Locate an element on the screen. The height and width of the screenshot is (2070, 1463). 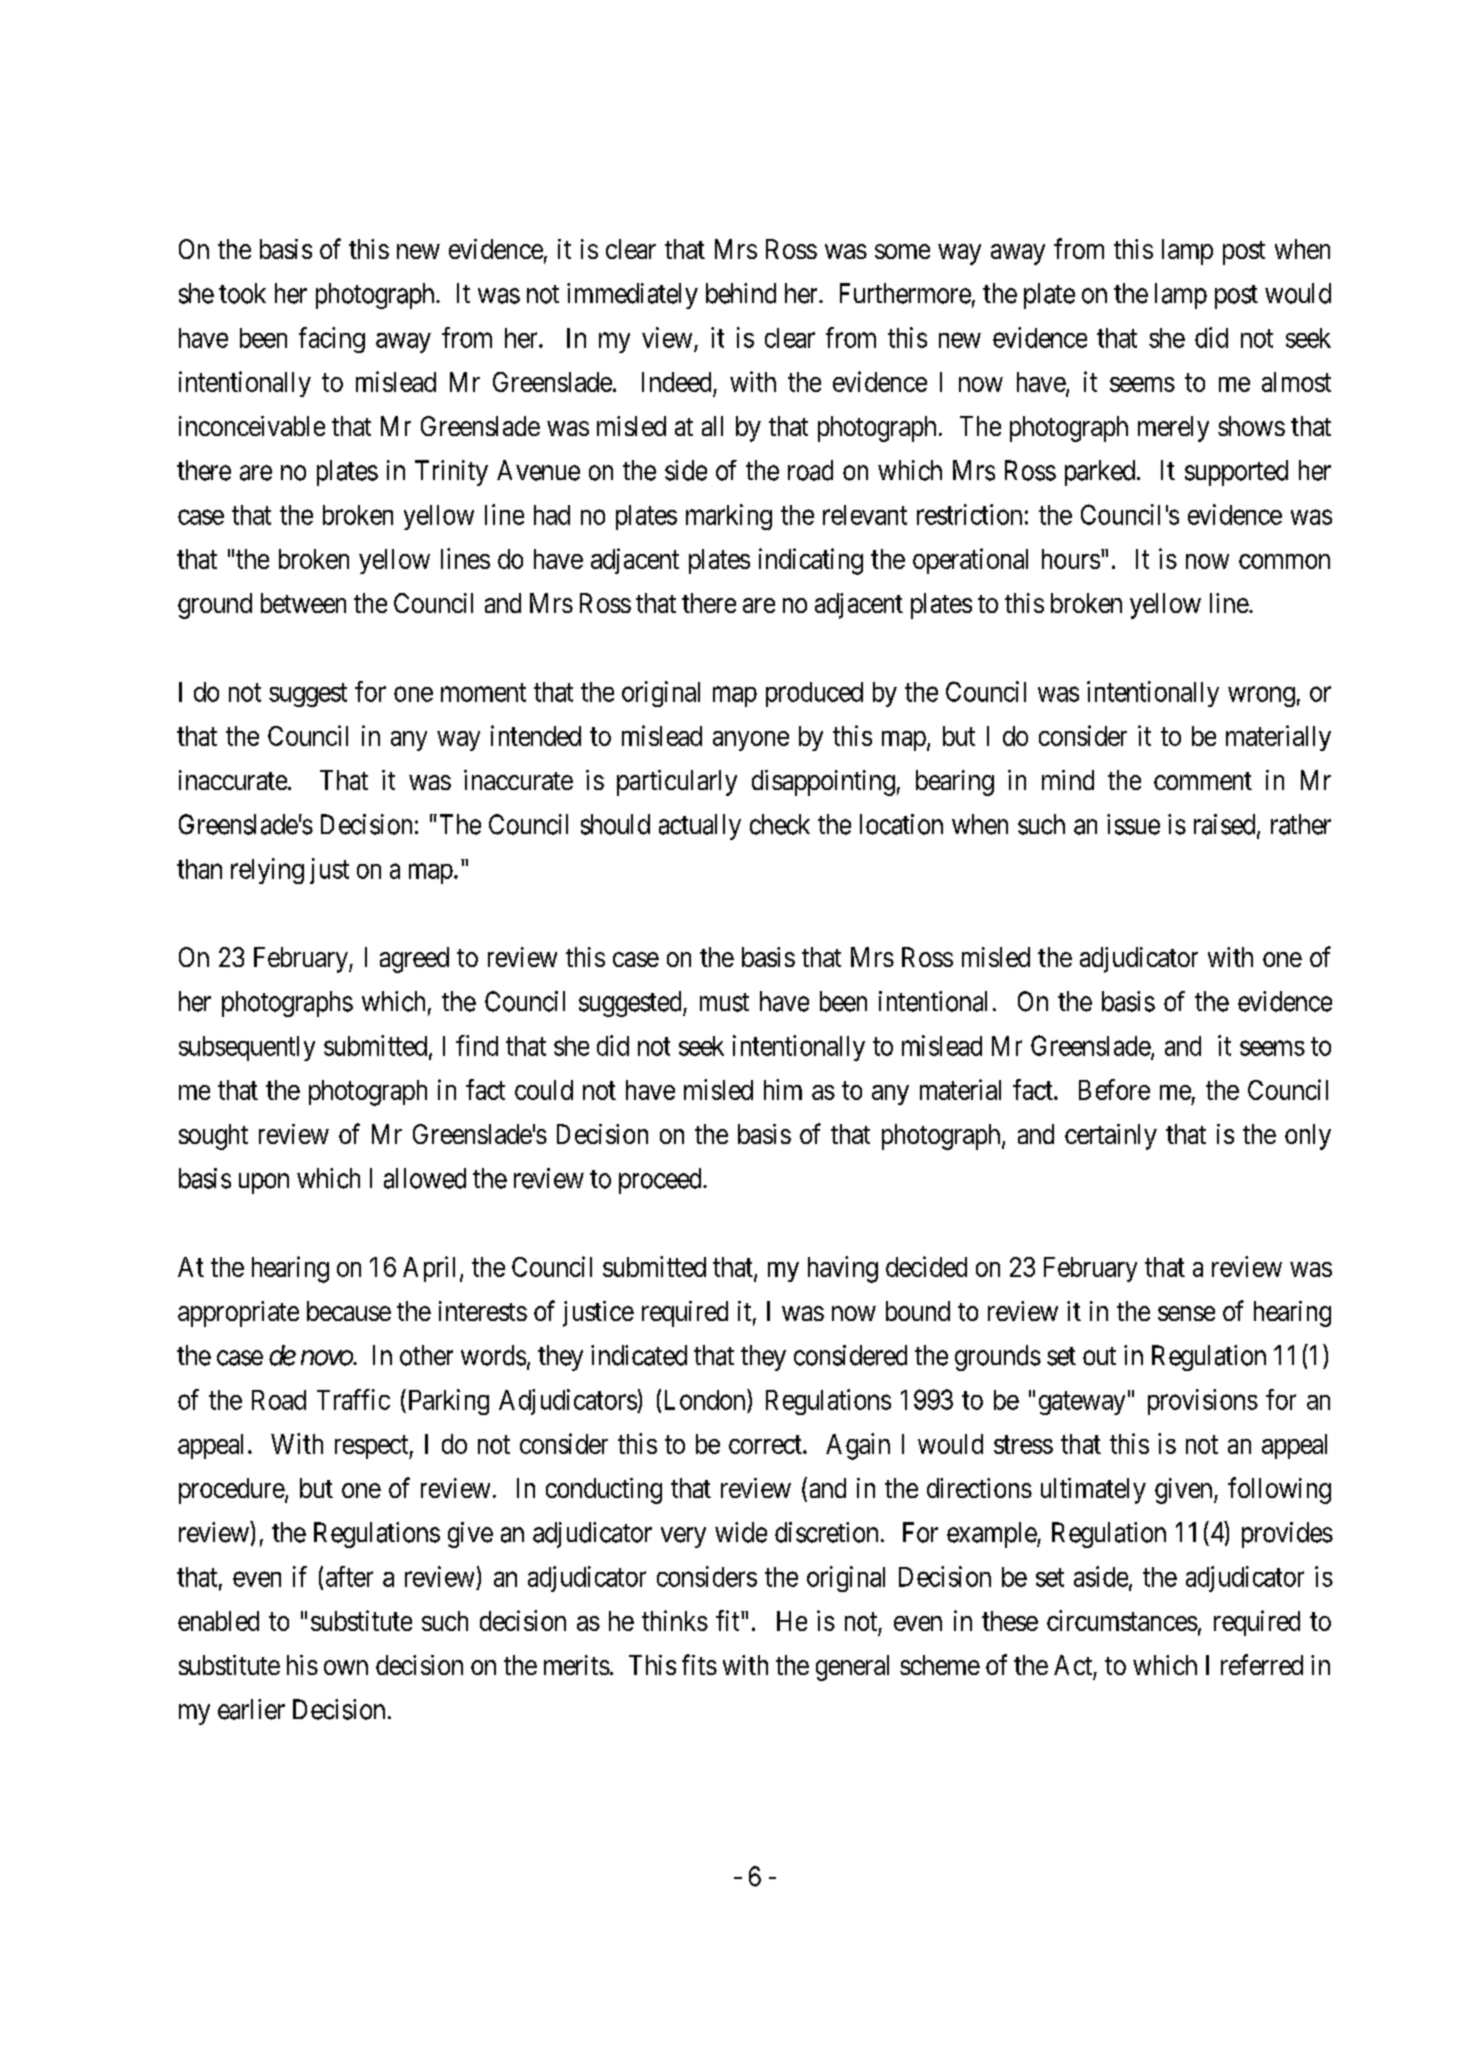
almost is located at coordinates (1296, 382).
